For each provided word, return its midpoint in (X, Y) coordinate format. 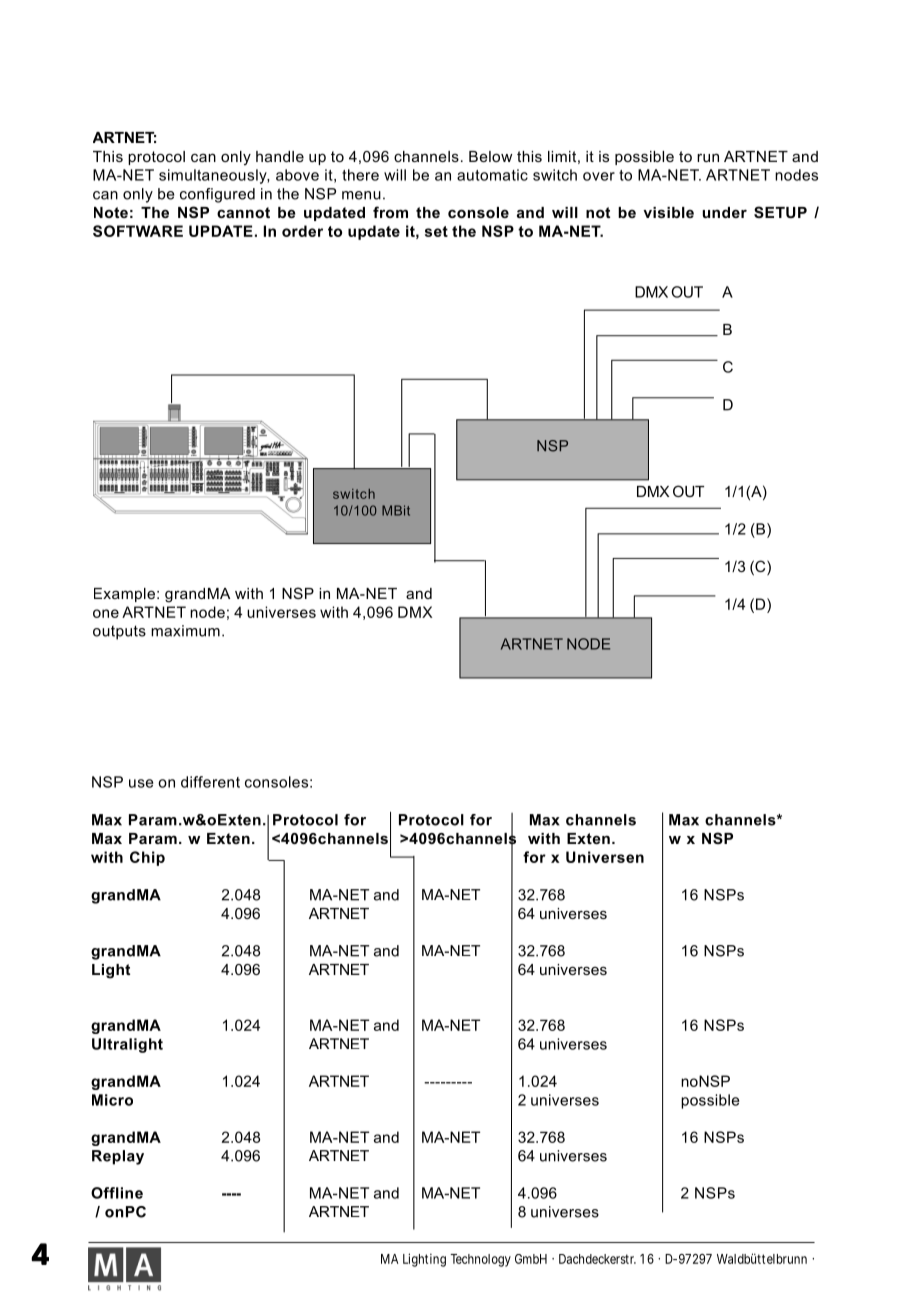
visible (668, 212)
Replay (118, 1157)
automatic (492, 175)
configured (217, 195)
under (725, 212)
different (210, 782)
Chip (147, 858)
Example (124, 595)
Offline (117, 1193)
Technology (480, 1260)
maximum (185, 631)
